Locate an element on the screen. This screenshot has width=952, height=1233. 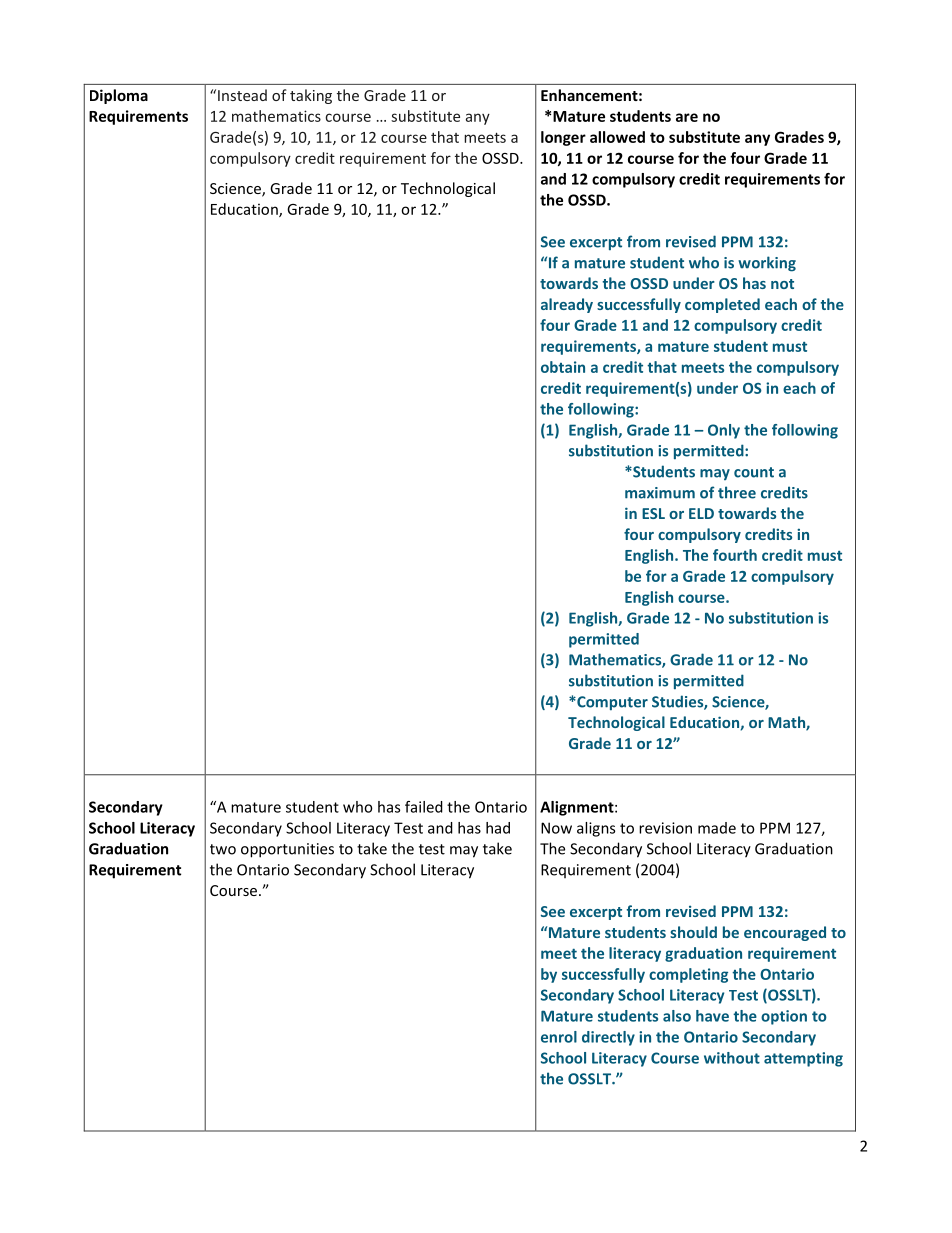
opportunities is located at coordinates (287, 850).
